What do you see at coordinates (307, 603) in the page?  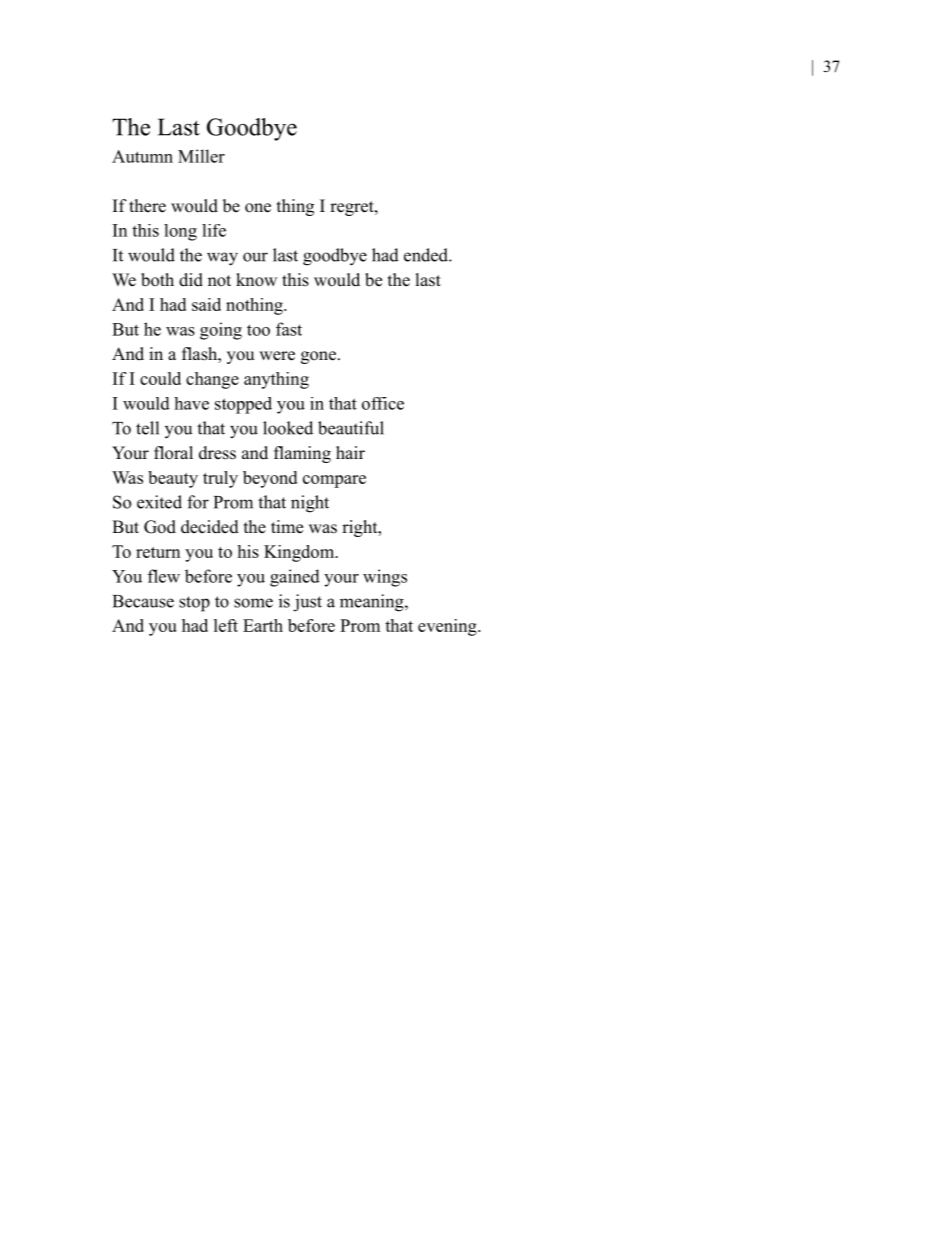 I see `just` at bounding box center [307, 603].
